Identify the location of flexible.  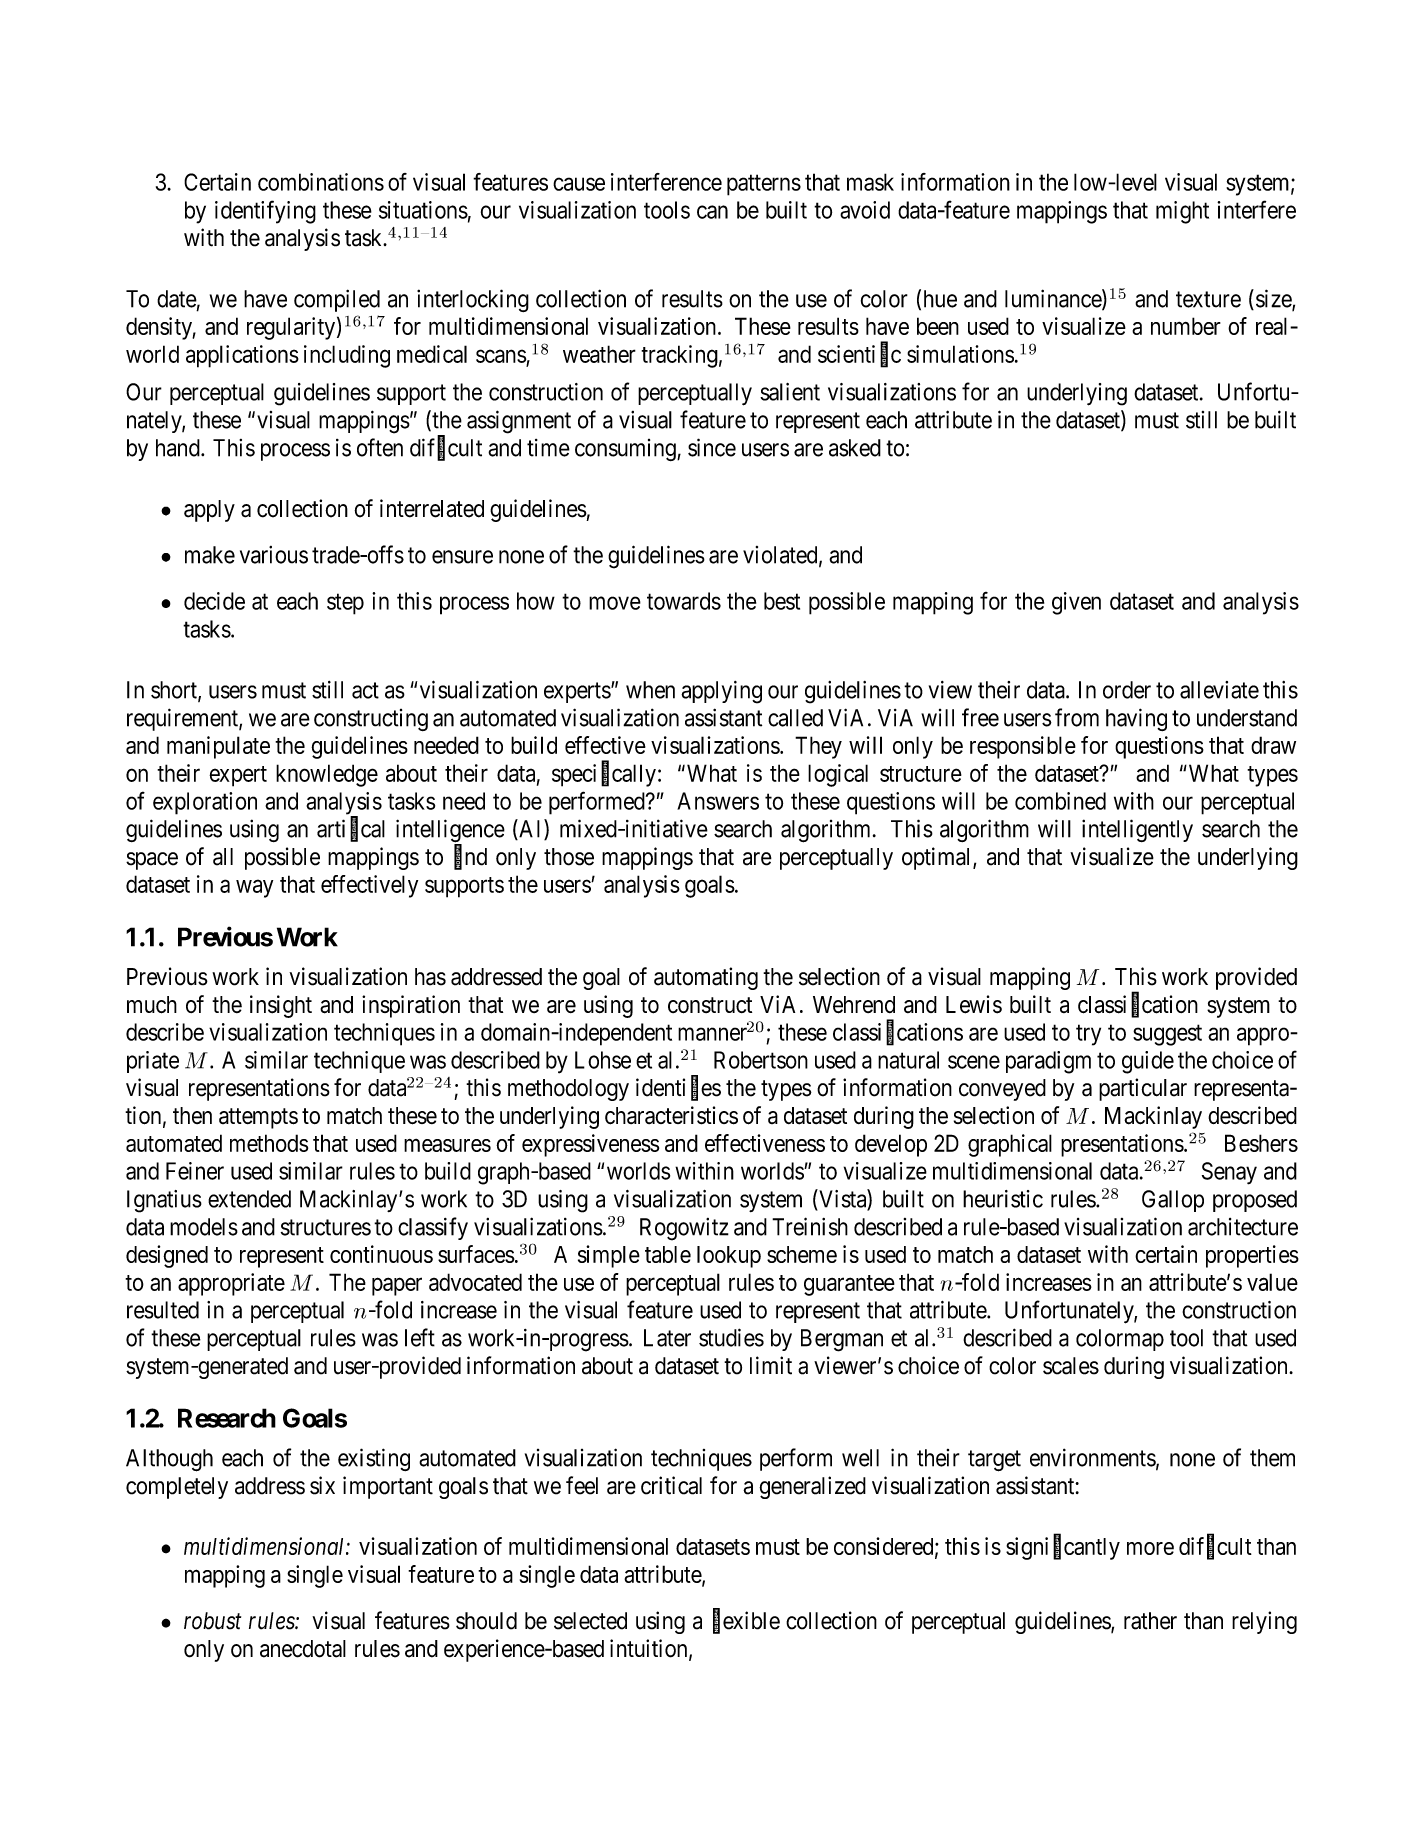
(746, 1621).
